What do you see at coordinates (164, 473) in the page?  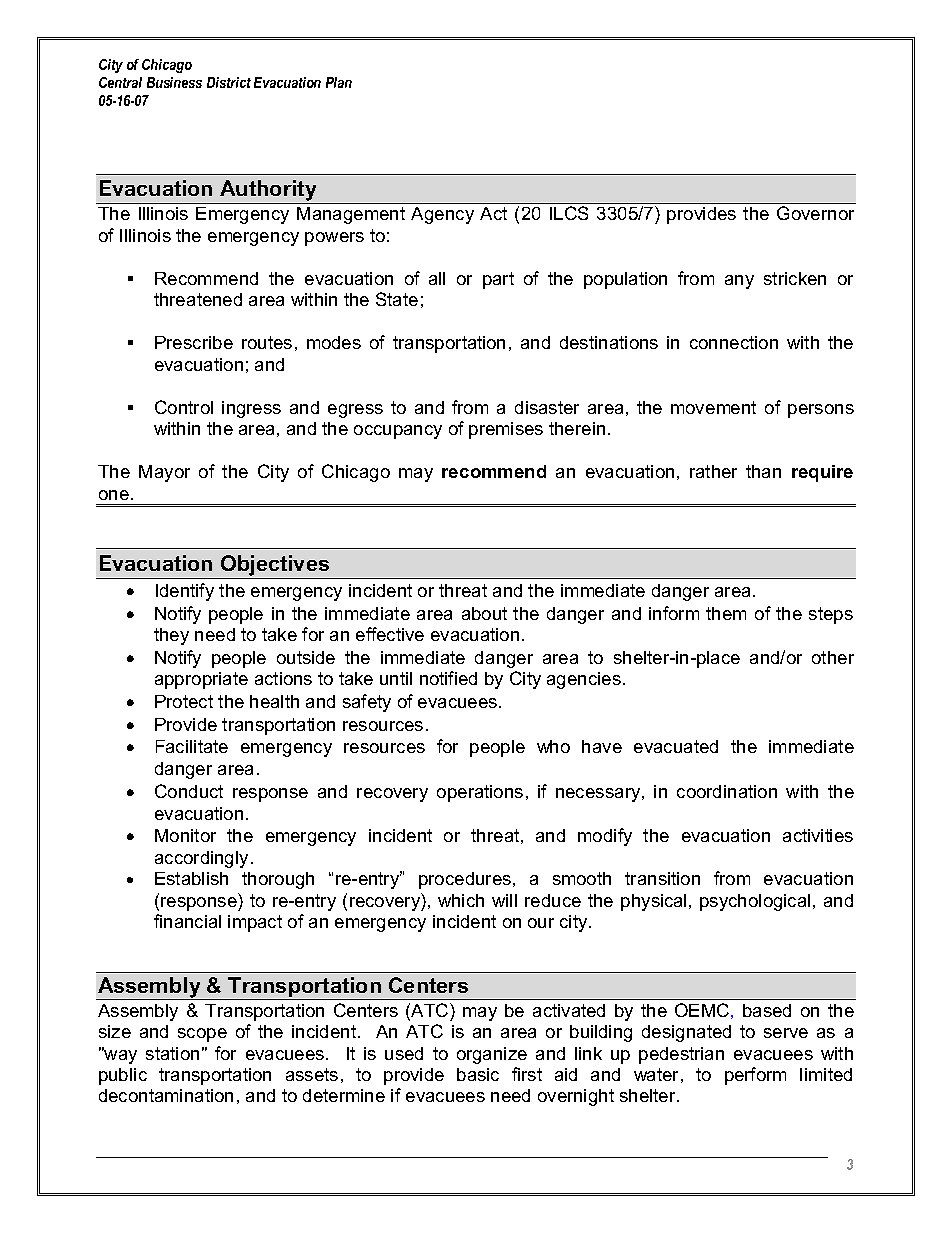 I see `Mayor` at bounding box center [164, 473].
